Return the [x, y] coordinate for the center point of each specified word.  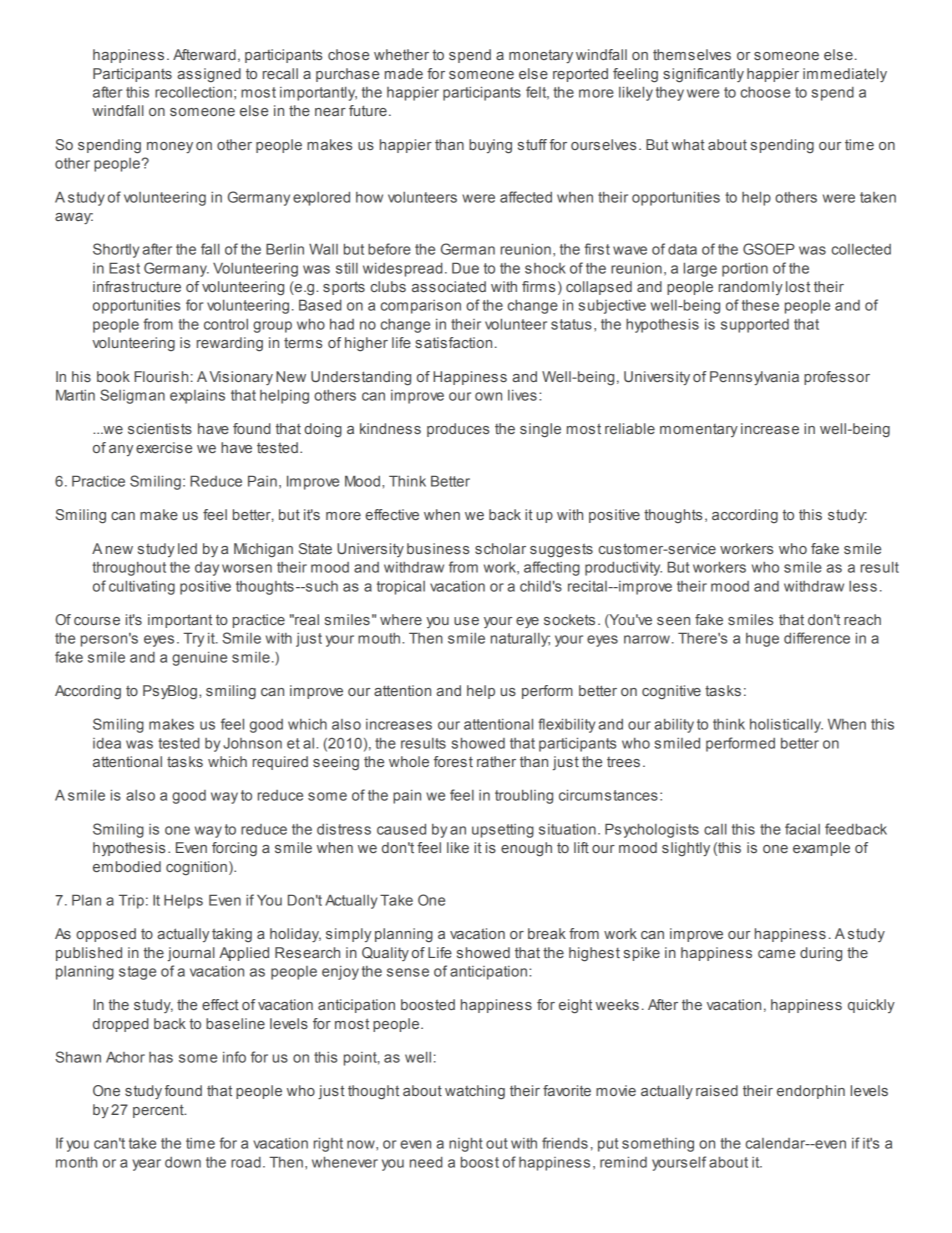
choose [765, 92]
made [404, 73]
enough [526, 849]
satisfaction [453, 342]
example [821, 849]
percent [159, 1111]
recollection [193, 92]
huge [762, 640]
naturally [520, 640]
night [466, 1144]
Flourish [161, 376]
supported [755, 326]
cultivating [142, 587]
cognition [196, 868]
